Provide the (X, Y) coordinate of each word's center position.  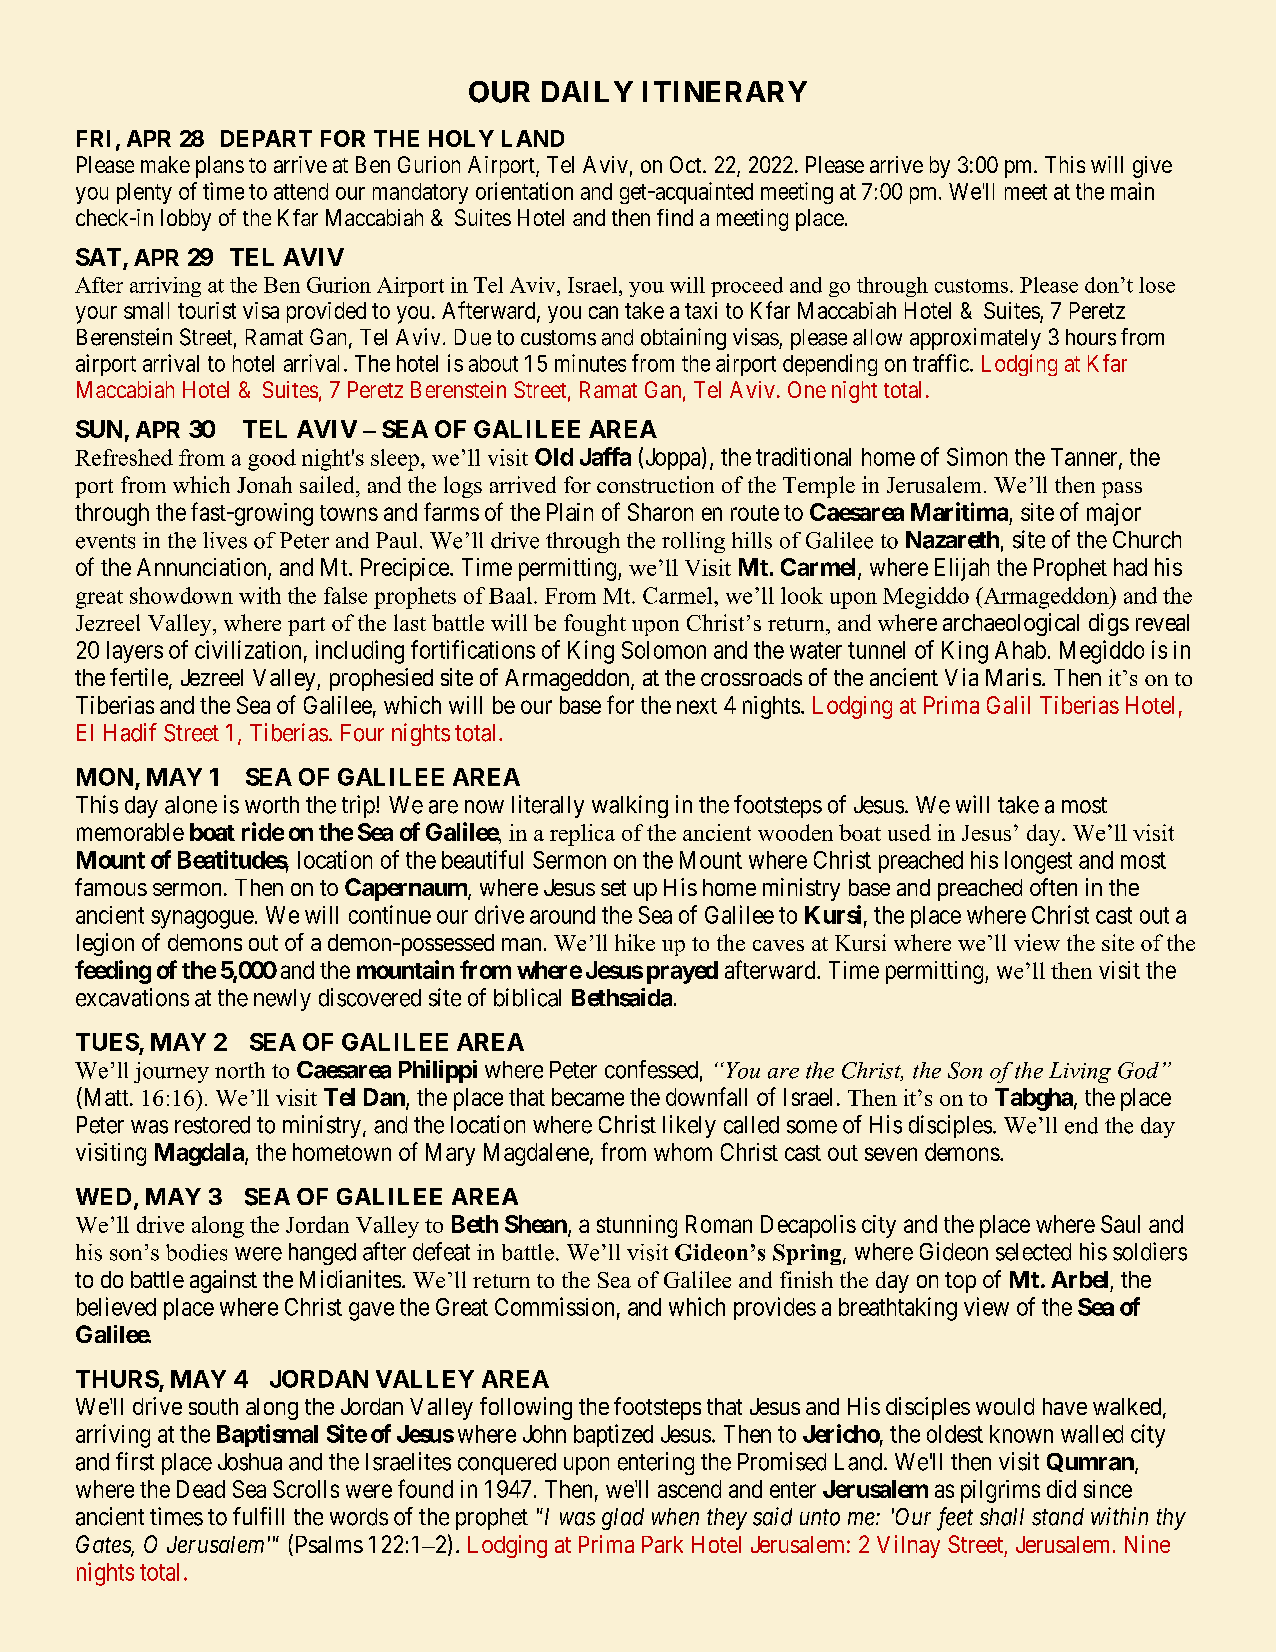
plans (220, 167)
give (1152, 167)
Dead (201, 1489)
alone (191, 805)
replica (582, 835)
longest (1038, 862)
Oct (687, 164)
